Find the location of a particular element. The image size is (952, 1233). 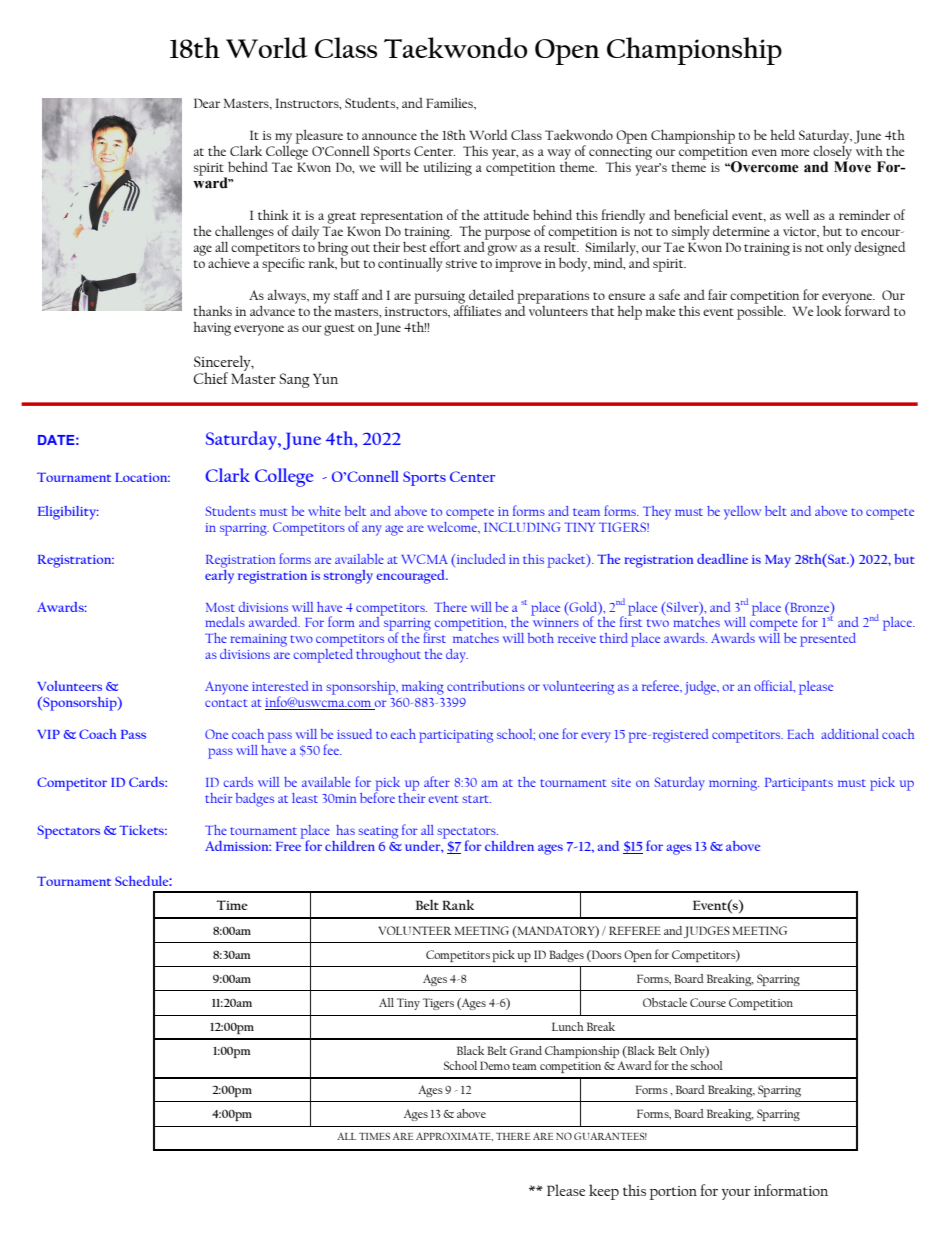

presented is located at coordinates (828, 640).
